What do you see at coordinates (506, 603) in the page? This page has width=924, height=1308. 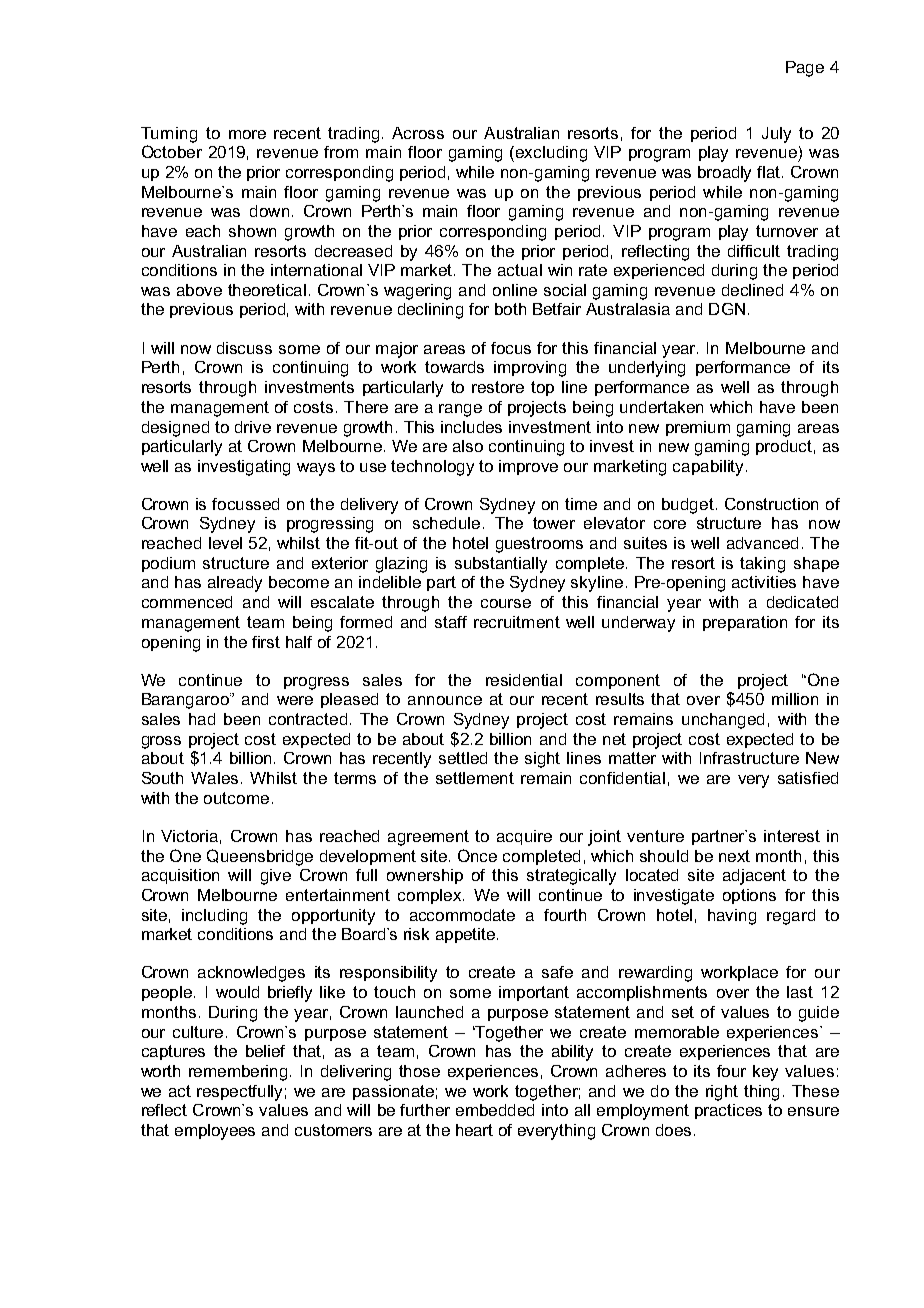 I see `course` at bounding box center [506, 603].
